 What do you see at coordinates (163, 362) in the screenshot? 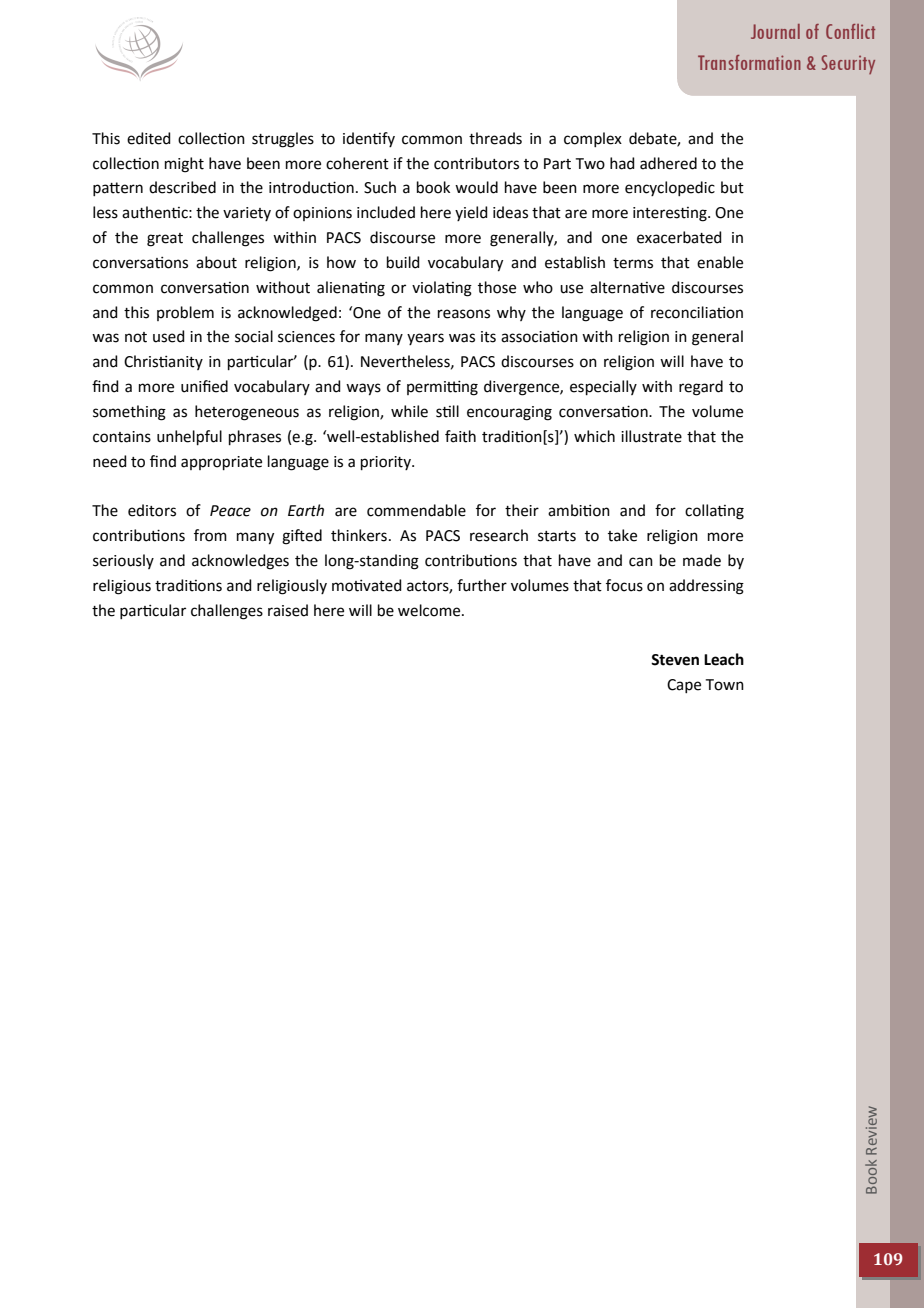
I see `Christianity` at bounding box center [163, 362].
